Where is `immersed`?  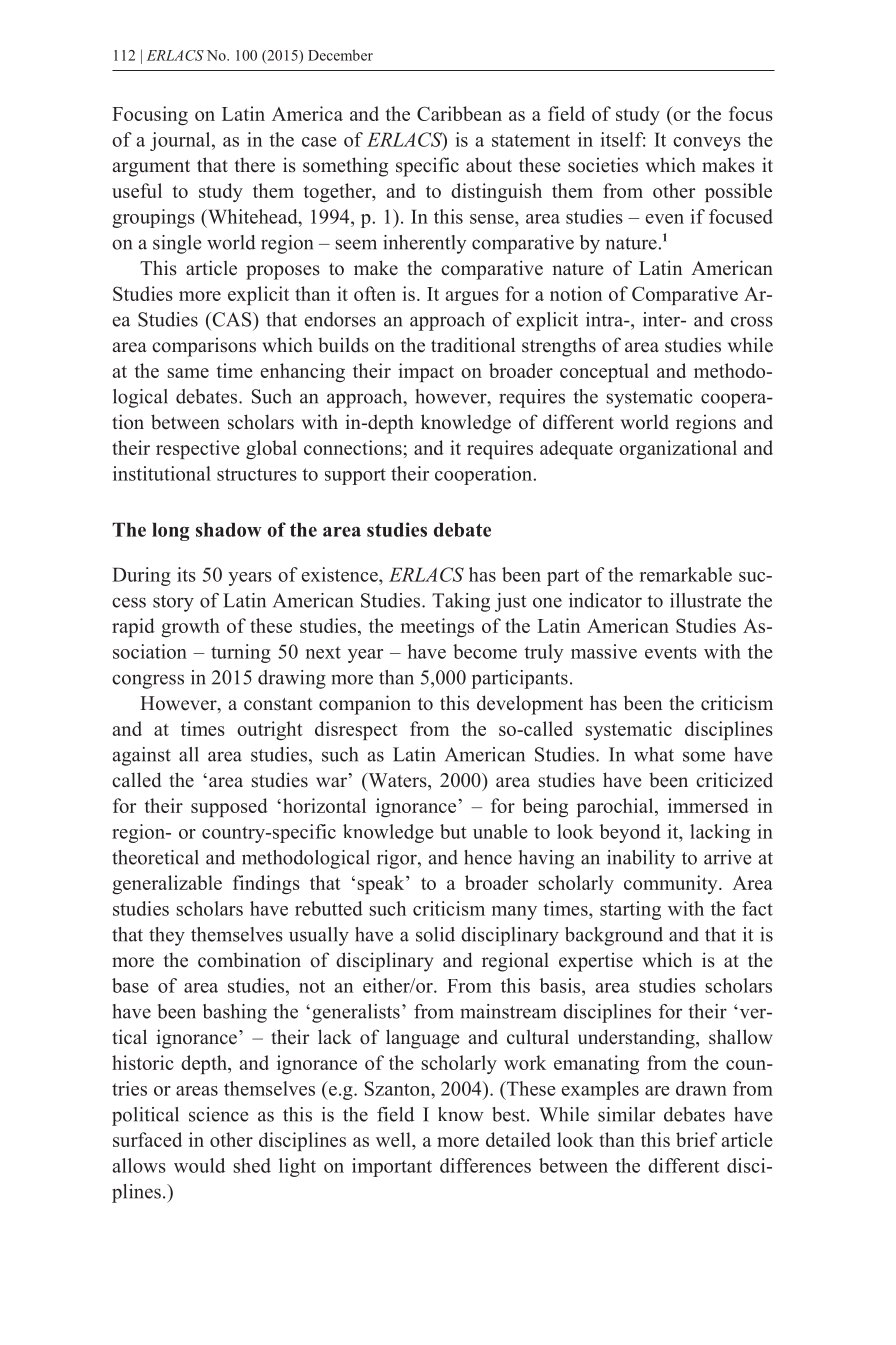 immersed is located at coordinates (708, 805).
